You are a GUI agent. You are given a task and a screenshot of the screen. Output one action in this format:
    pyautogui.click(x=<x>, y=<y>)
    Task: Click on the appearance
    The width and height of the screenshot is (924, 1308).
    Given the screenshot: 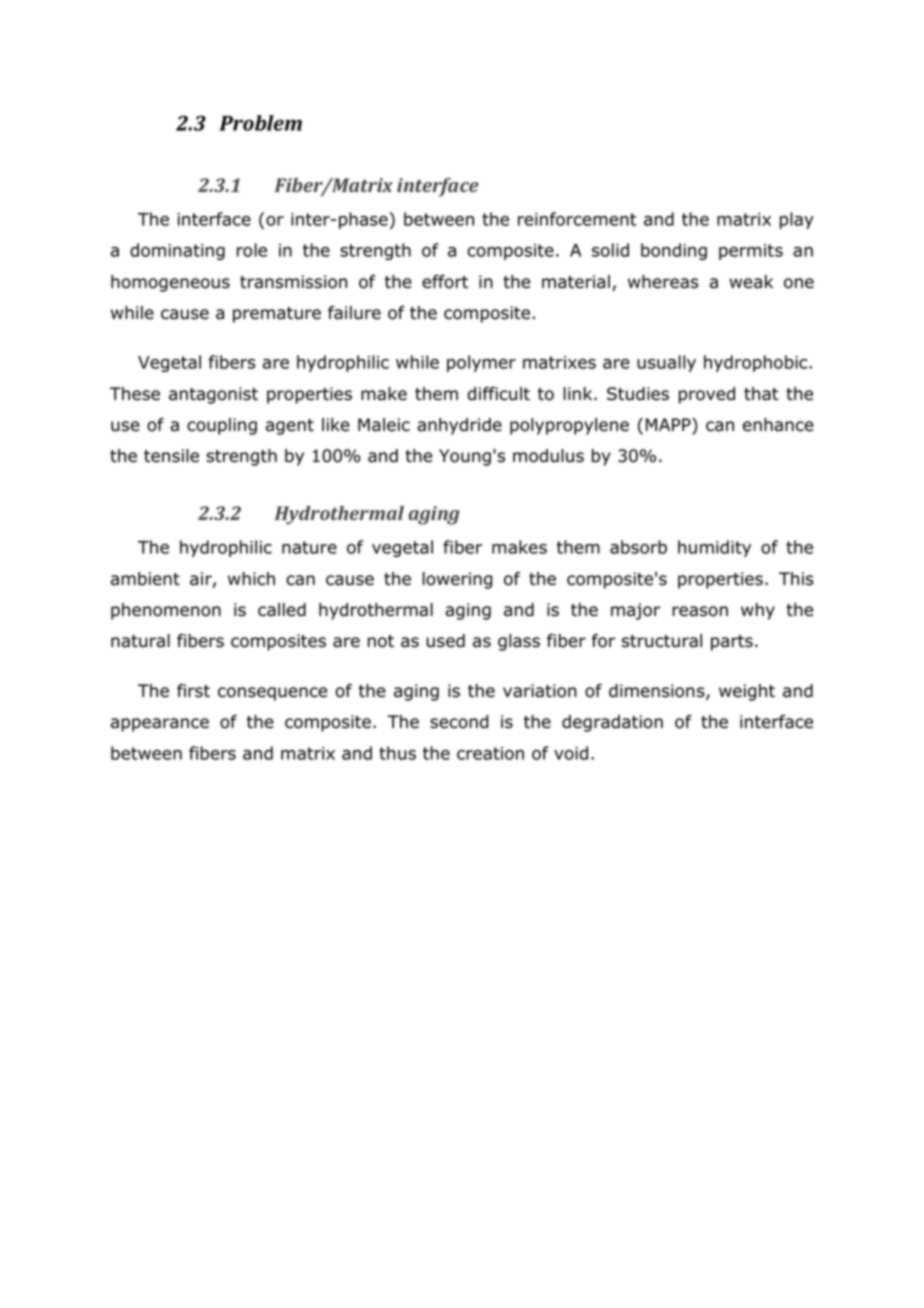 What is the action you would take?
    pyautogui.click(x=160, y=725)
